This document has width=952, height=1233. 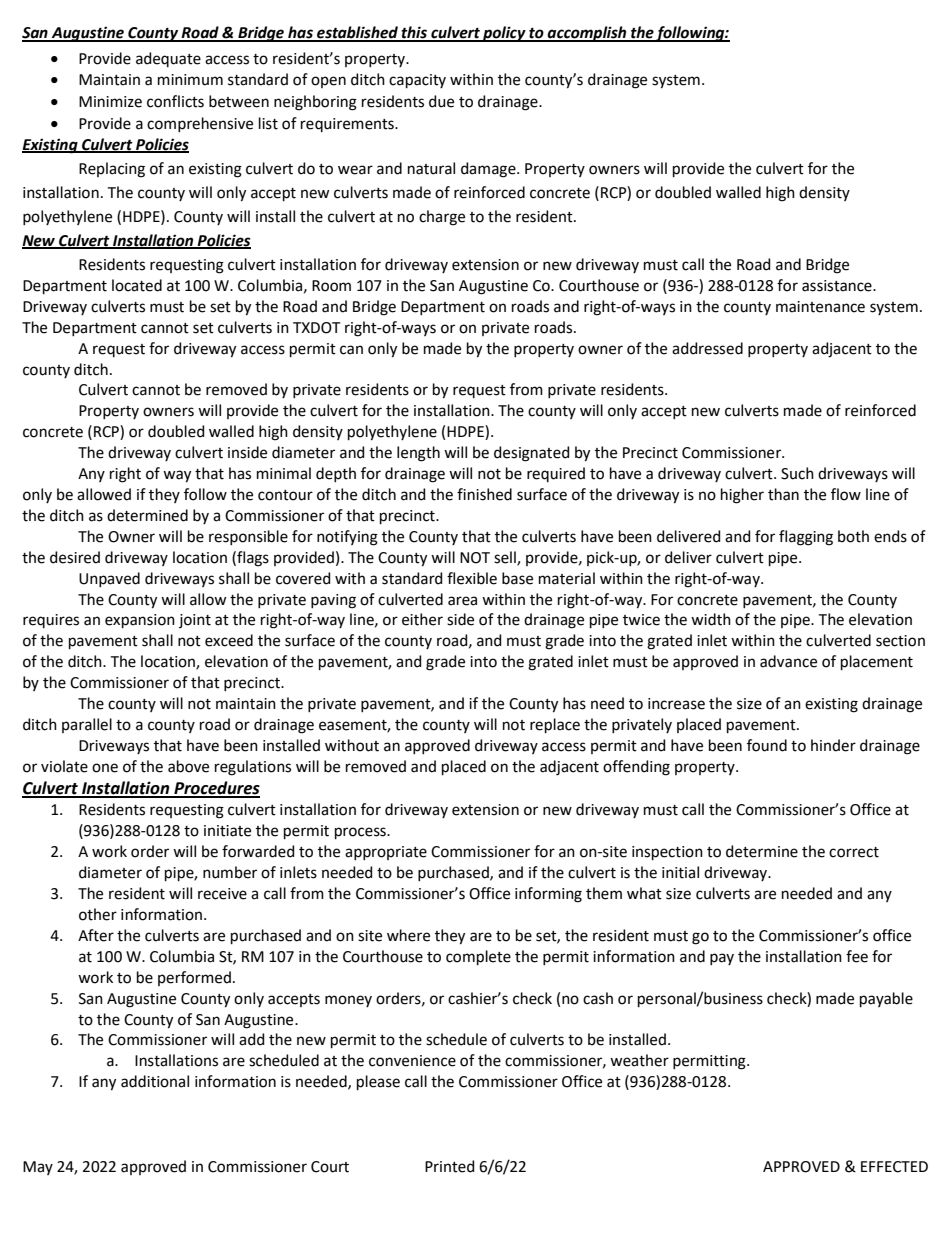 What do you see at coordinates (155, 1081) in the document?
I see `additional` at bounding box center [155, 1081].
